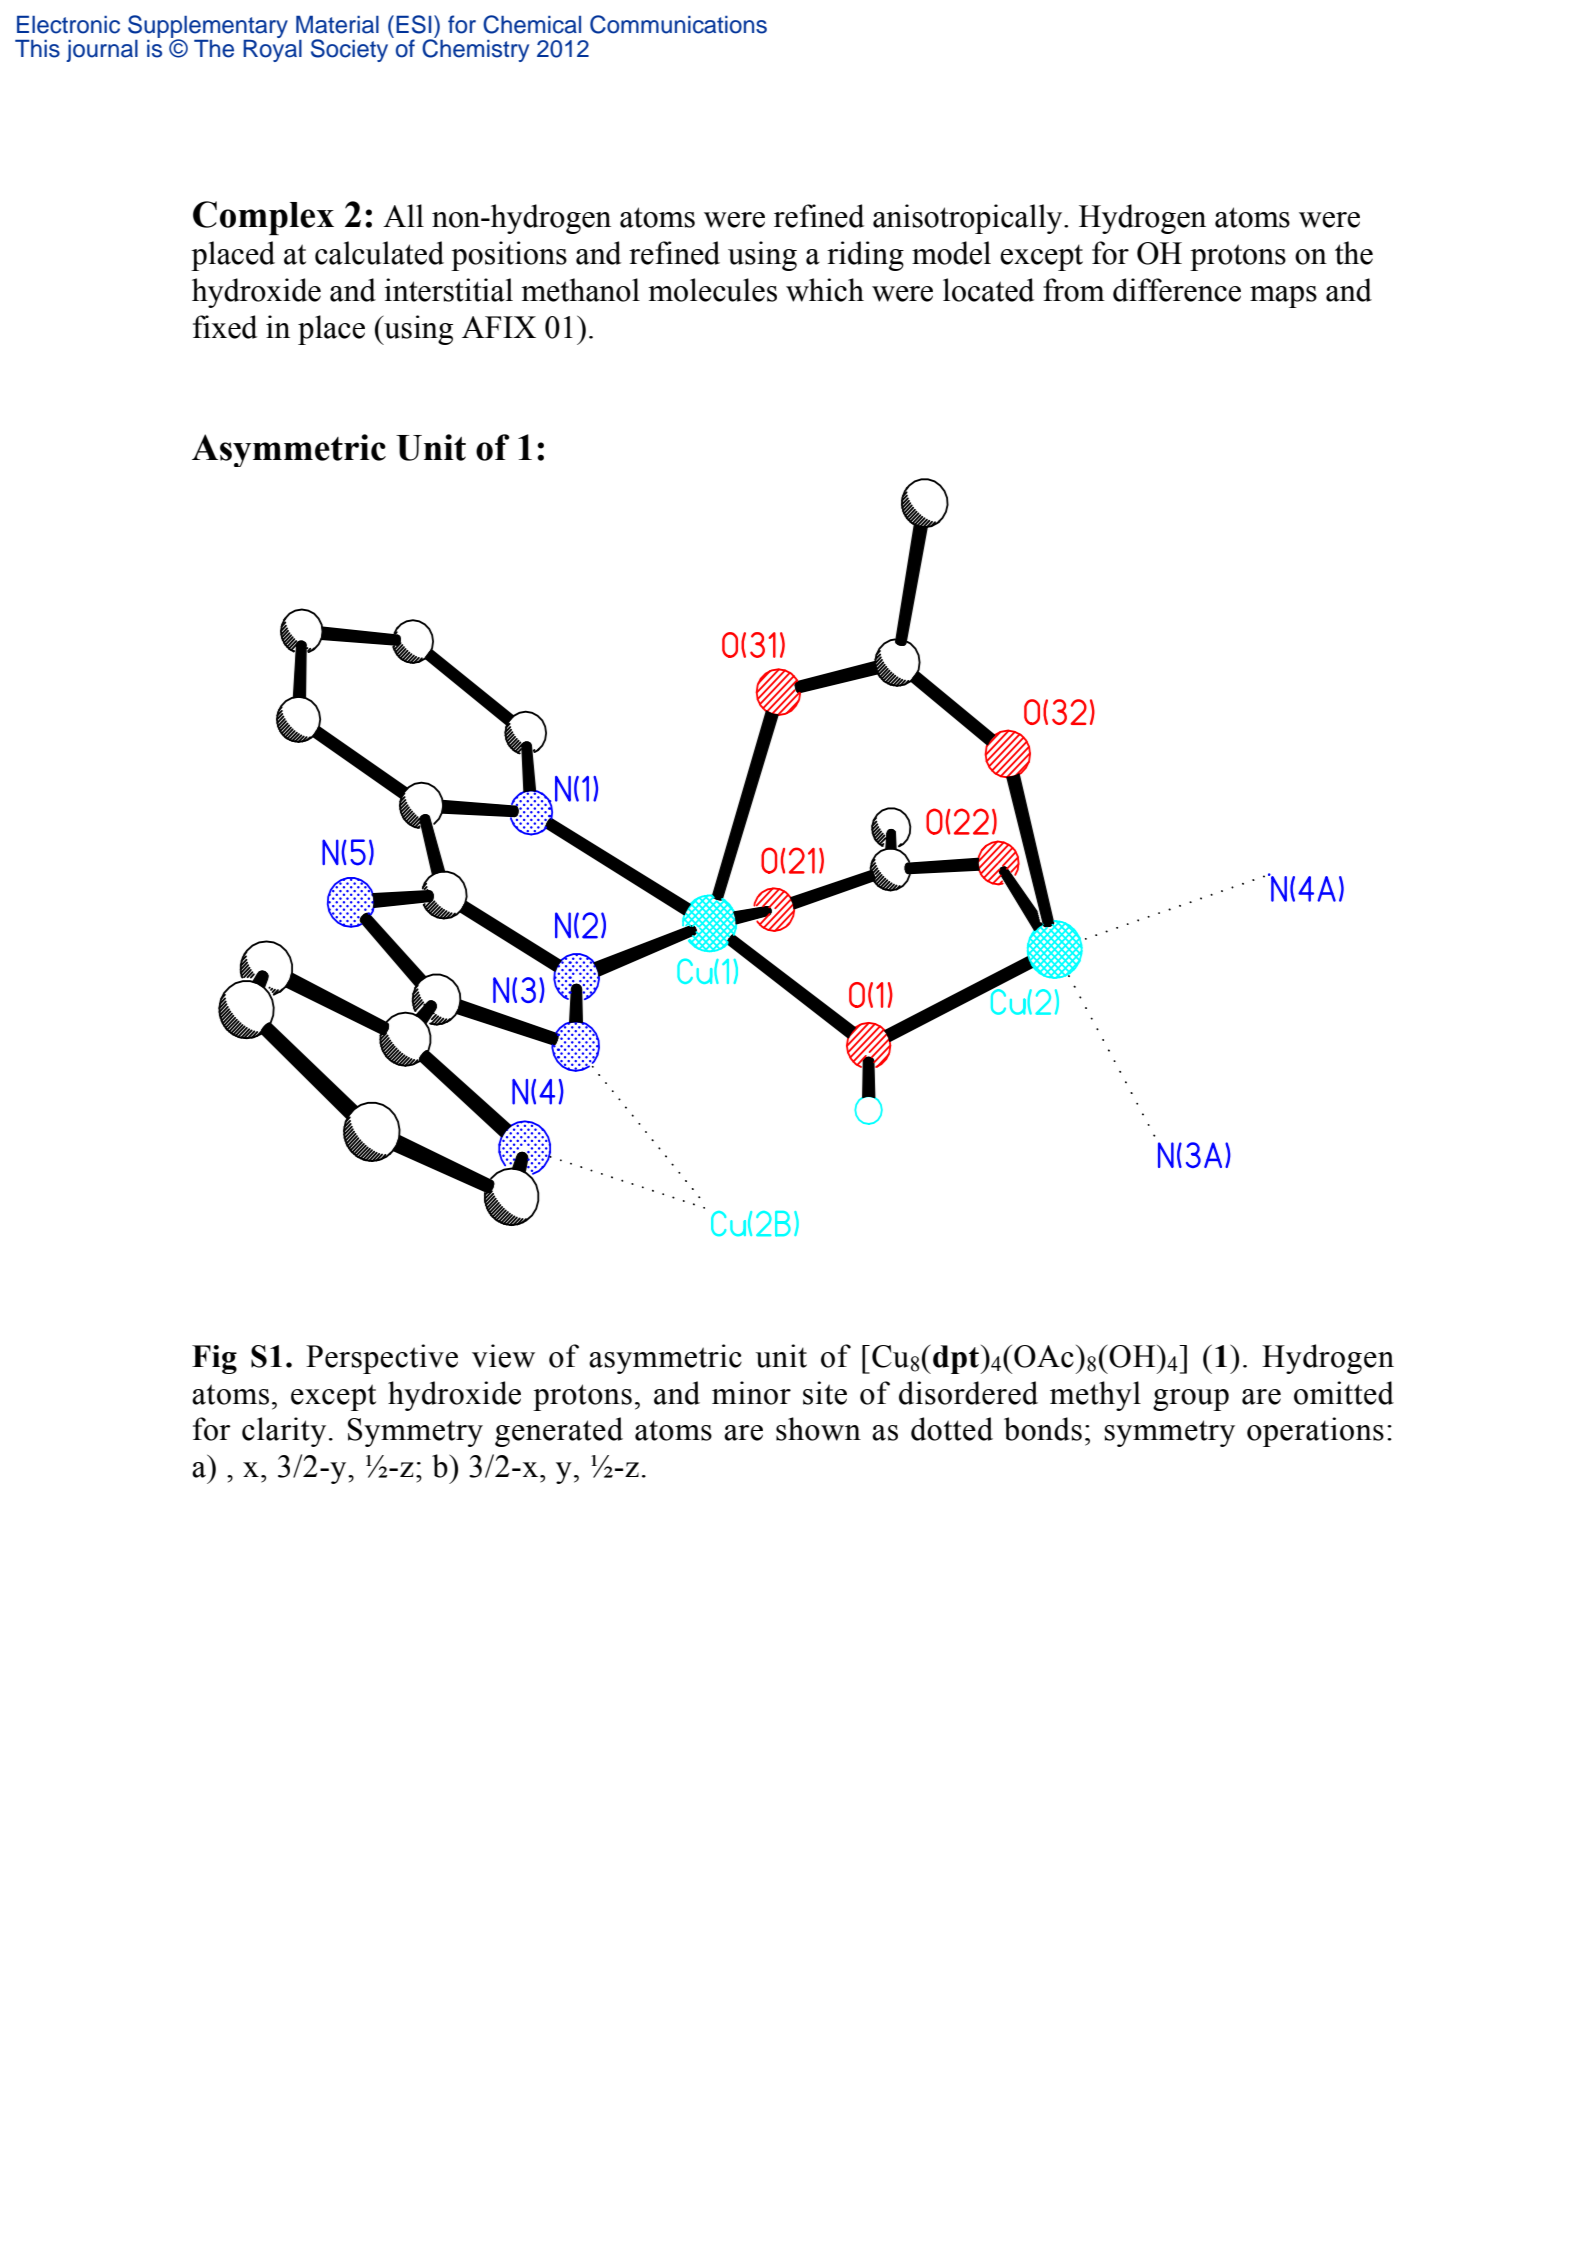  Describe the element at coordinates (1074, 290) in the screenshot. I see `from` at that location.
